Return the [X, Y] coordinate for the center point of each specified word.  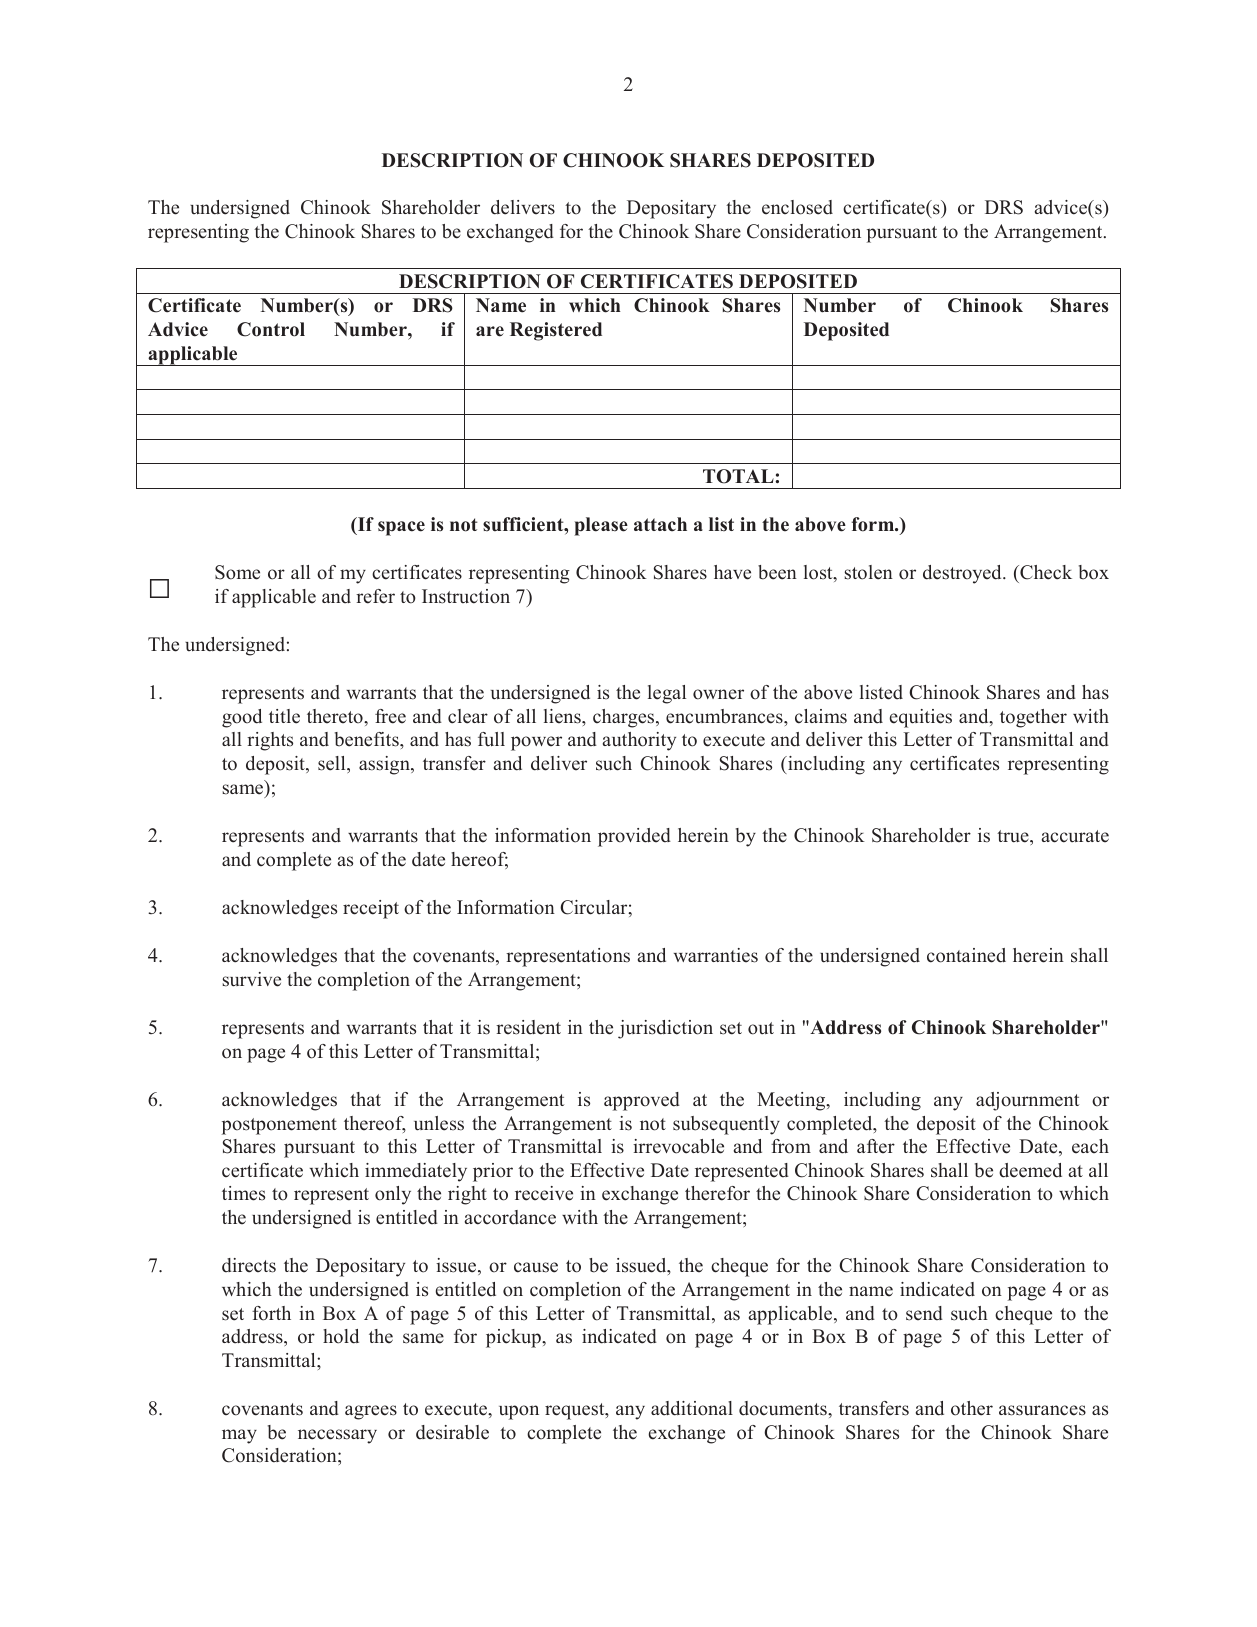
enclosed [797, 207]
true [1014, 836]
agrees [371, 1412]
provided [634, 837]
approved [642, 1101]
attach [660, 524]
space [401, 528]
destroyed [963, 574]
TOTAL [738, 476]
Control [271, 329]
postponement [279, 1126]
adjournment [1027, 1101]
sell [333, 763]
